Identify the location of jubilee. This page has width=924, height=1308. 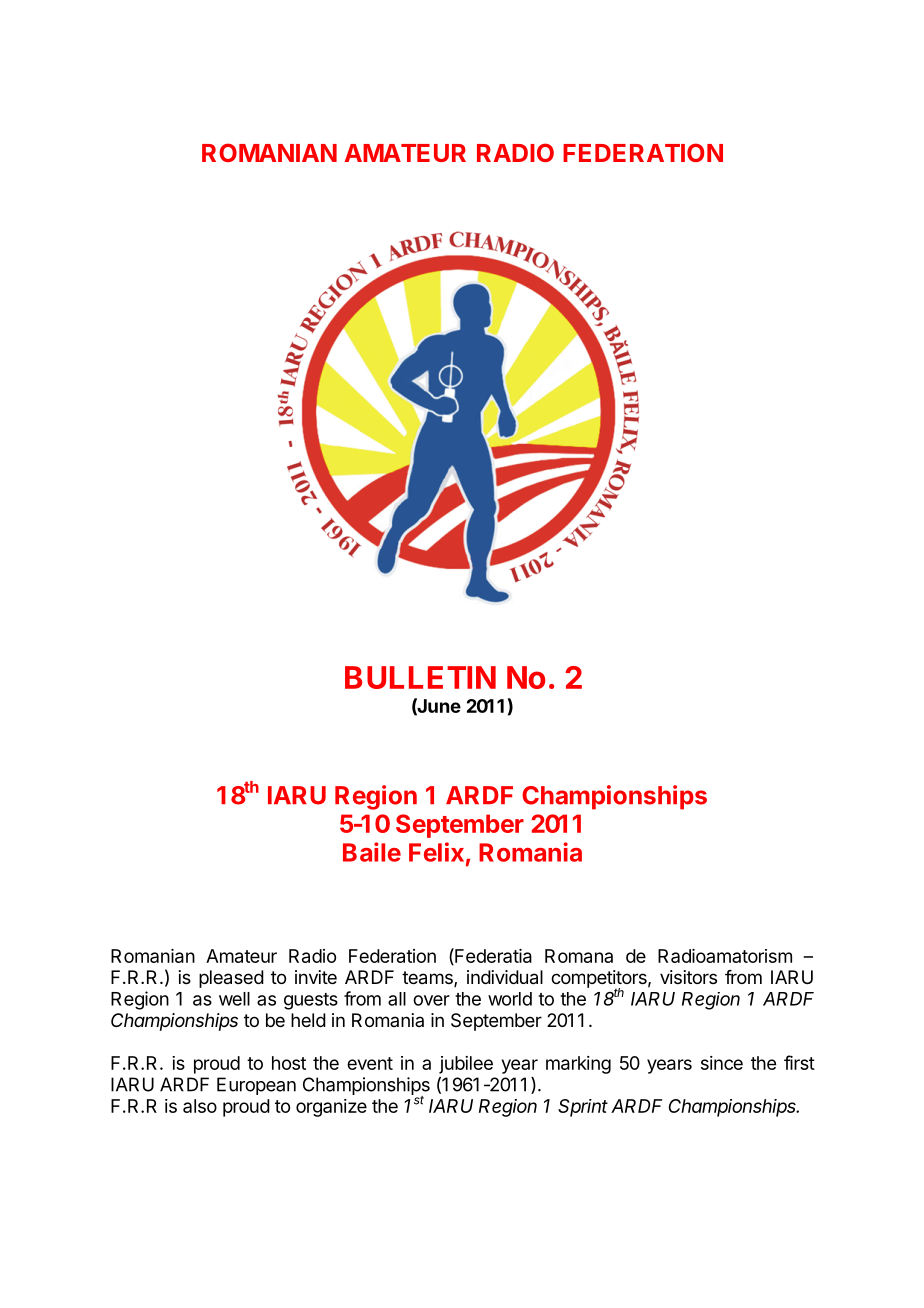
(466, 1065).
